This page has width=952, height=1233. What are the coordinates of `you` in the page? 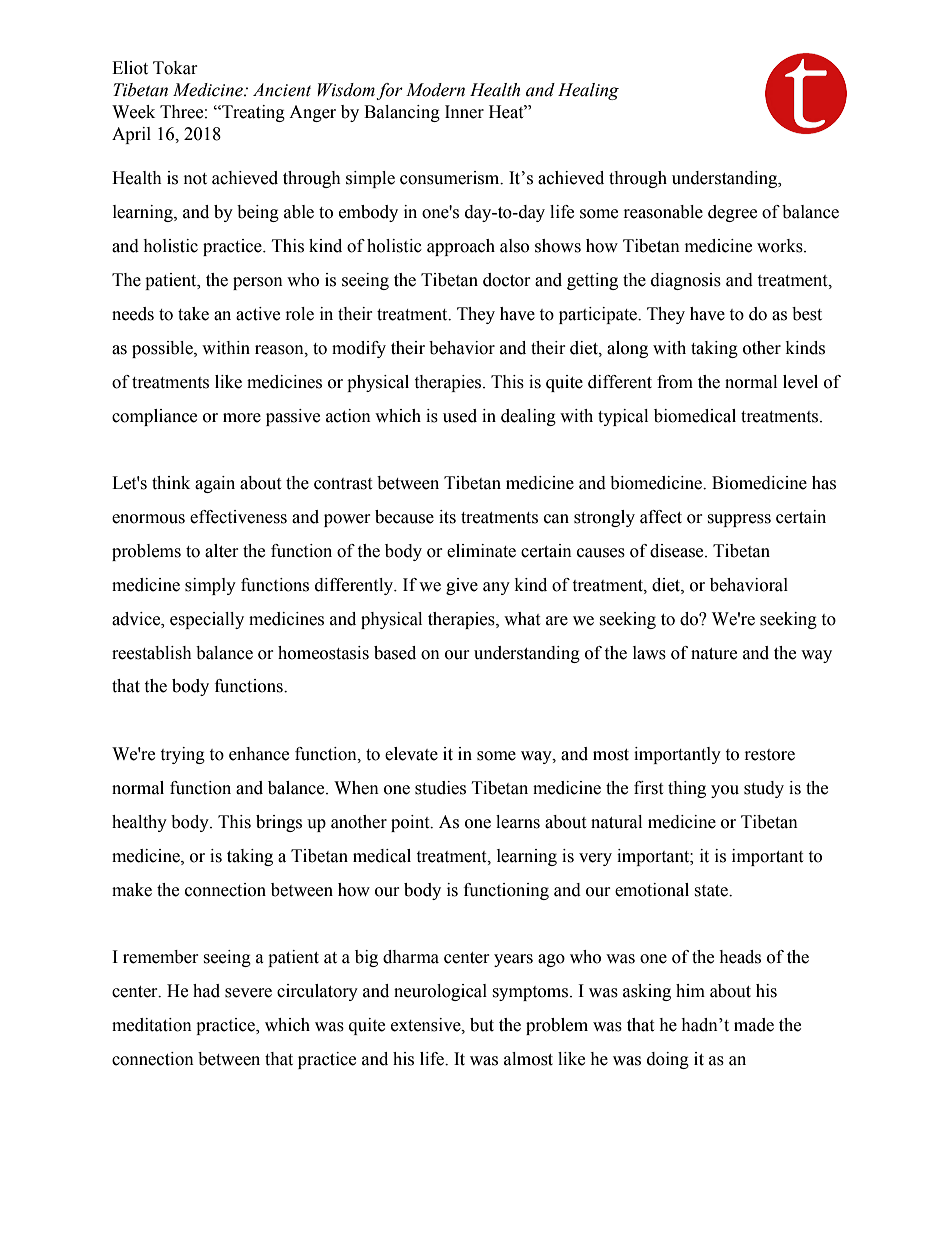 It's located at (725, 791).
